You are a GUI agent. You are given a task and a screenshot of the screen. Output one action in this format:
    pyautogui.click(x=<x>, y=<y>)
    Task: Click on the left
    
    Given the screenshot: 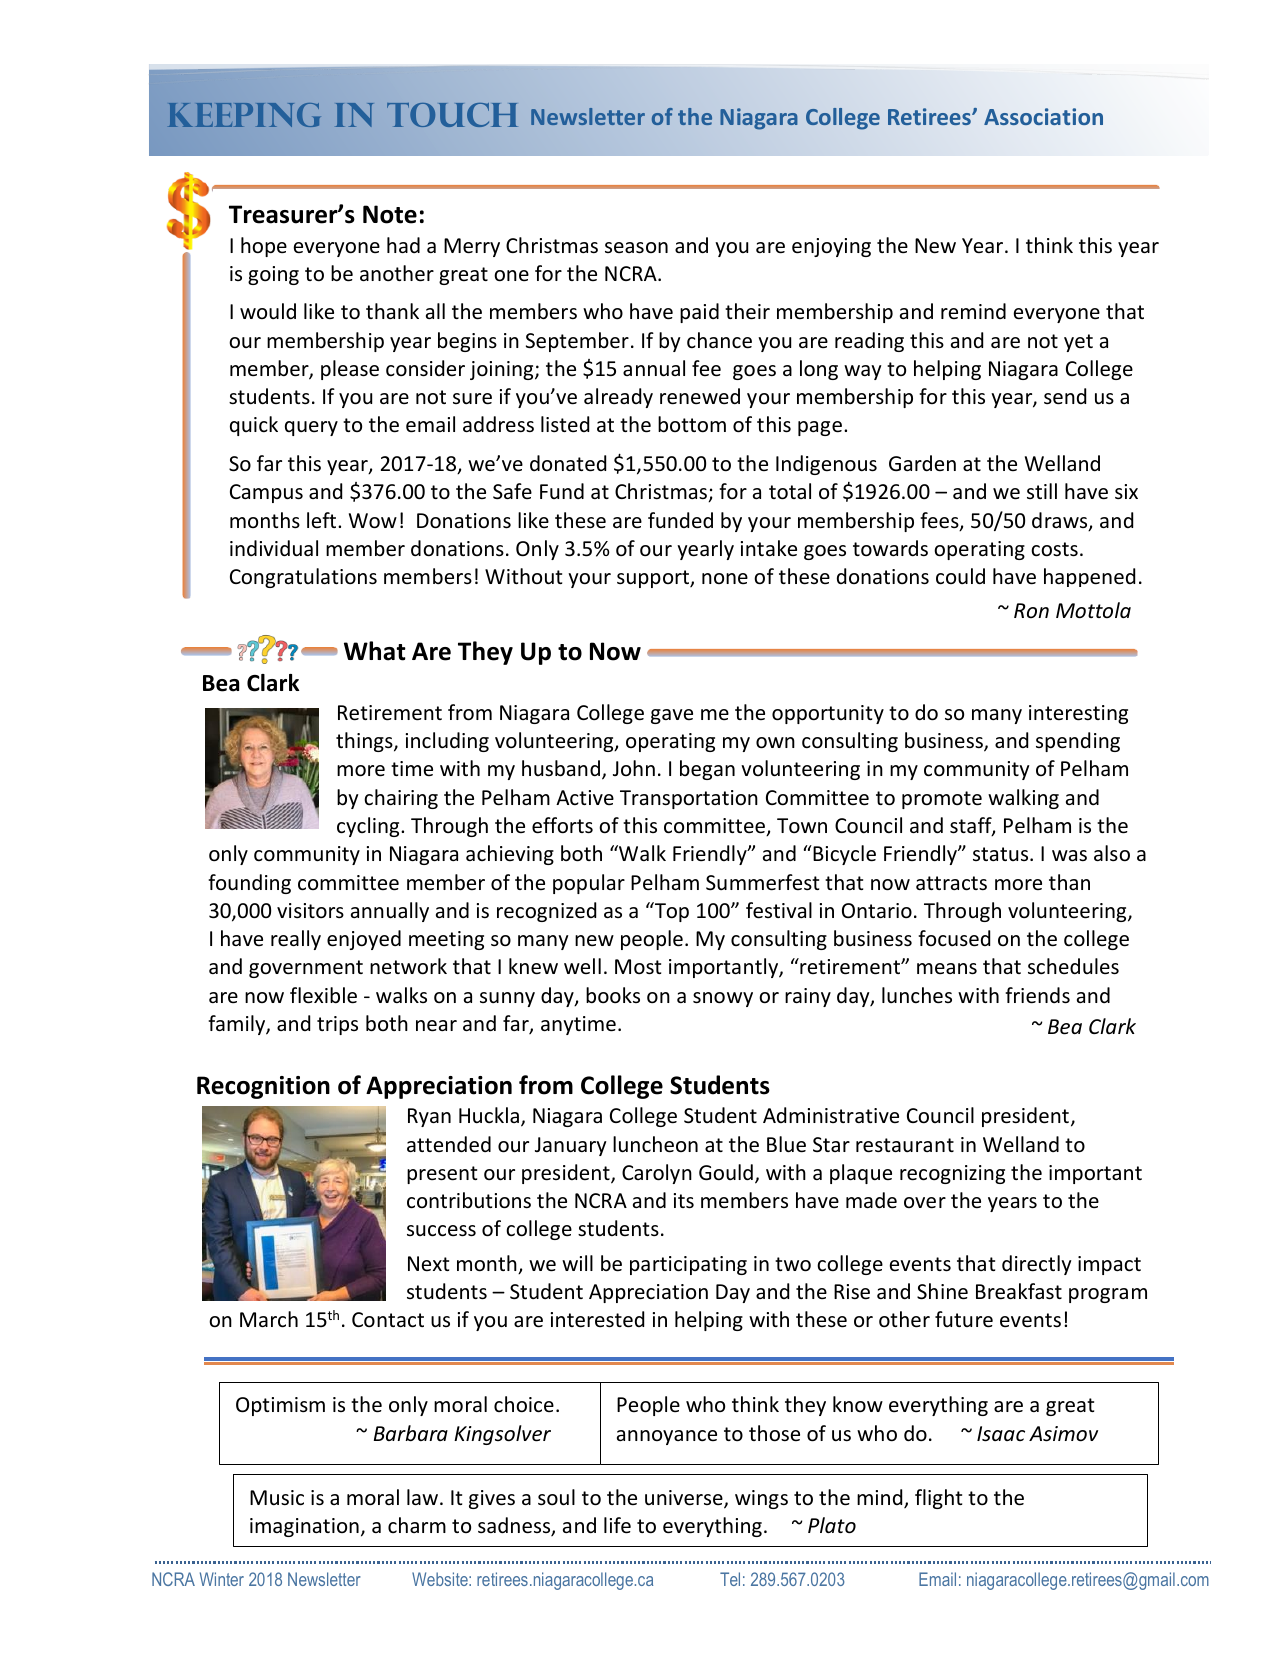 What is the action you would take?
    pyautogui.click(x=323, y=520)
